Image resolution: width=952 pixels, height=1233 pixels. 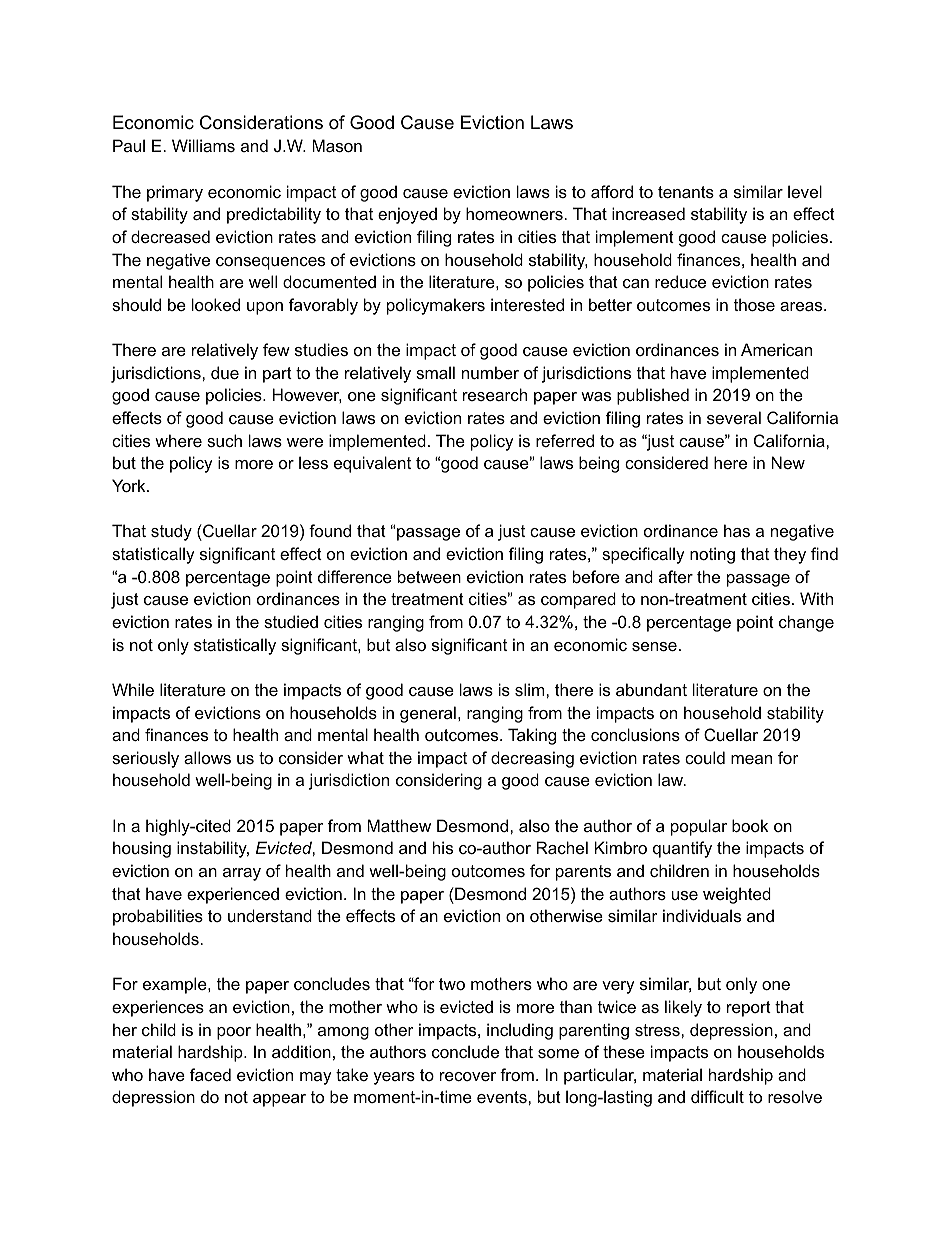 I want to click on difficult, so click(x=717, y=1096).
